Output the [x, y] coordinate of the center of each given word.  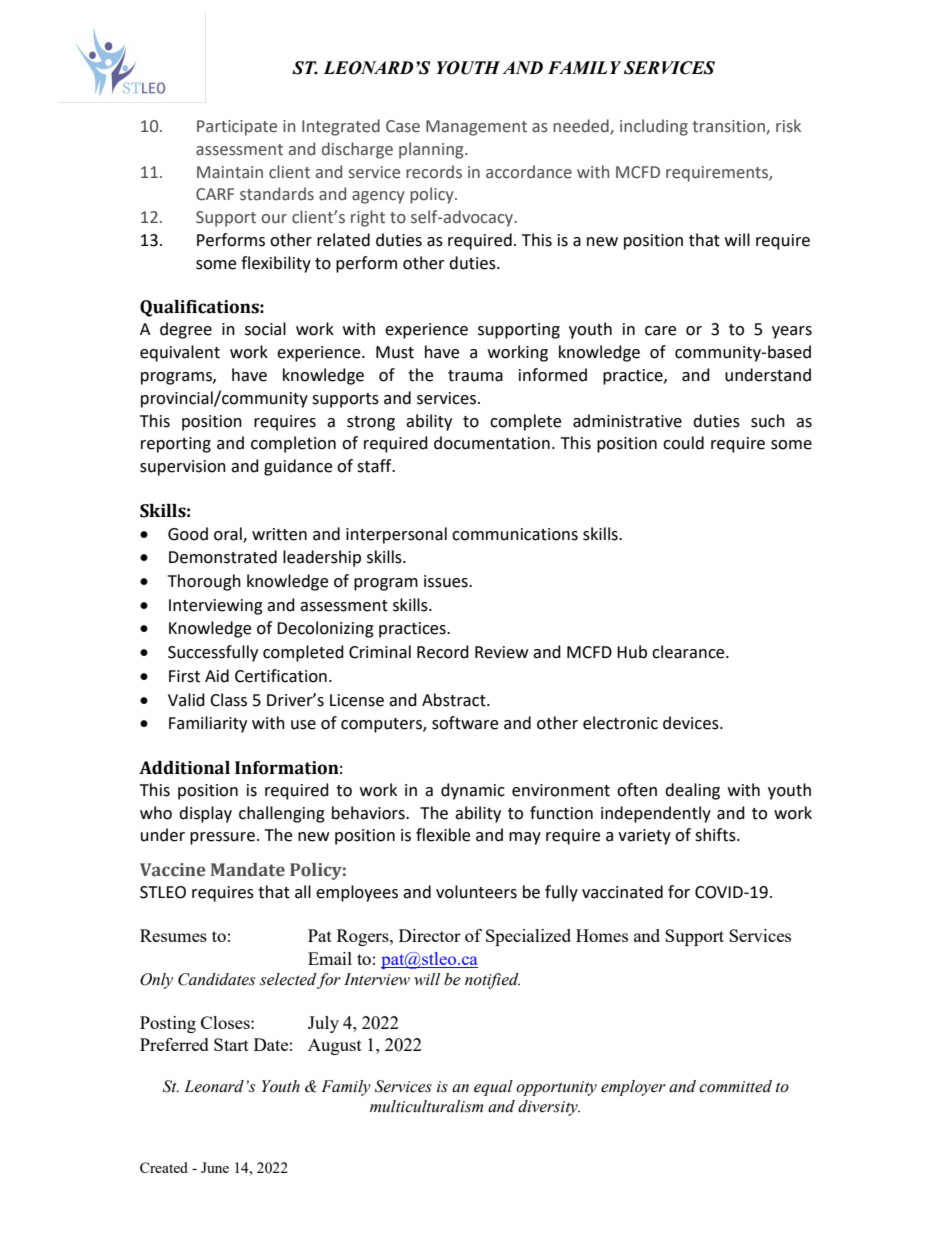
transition [729, 127]
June [215, 1167]
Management [476, 128]
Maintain [230, 172]
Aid [217, 676]
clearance [689, 652]
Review [501, 652]
